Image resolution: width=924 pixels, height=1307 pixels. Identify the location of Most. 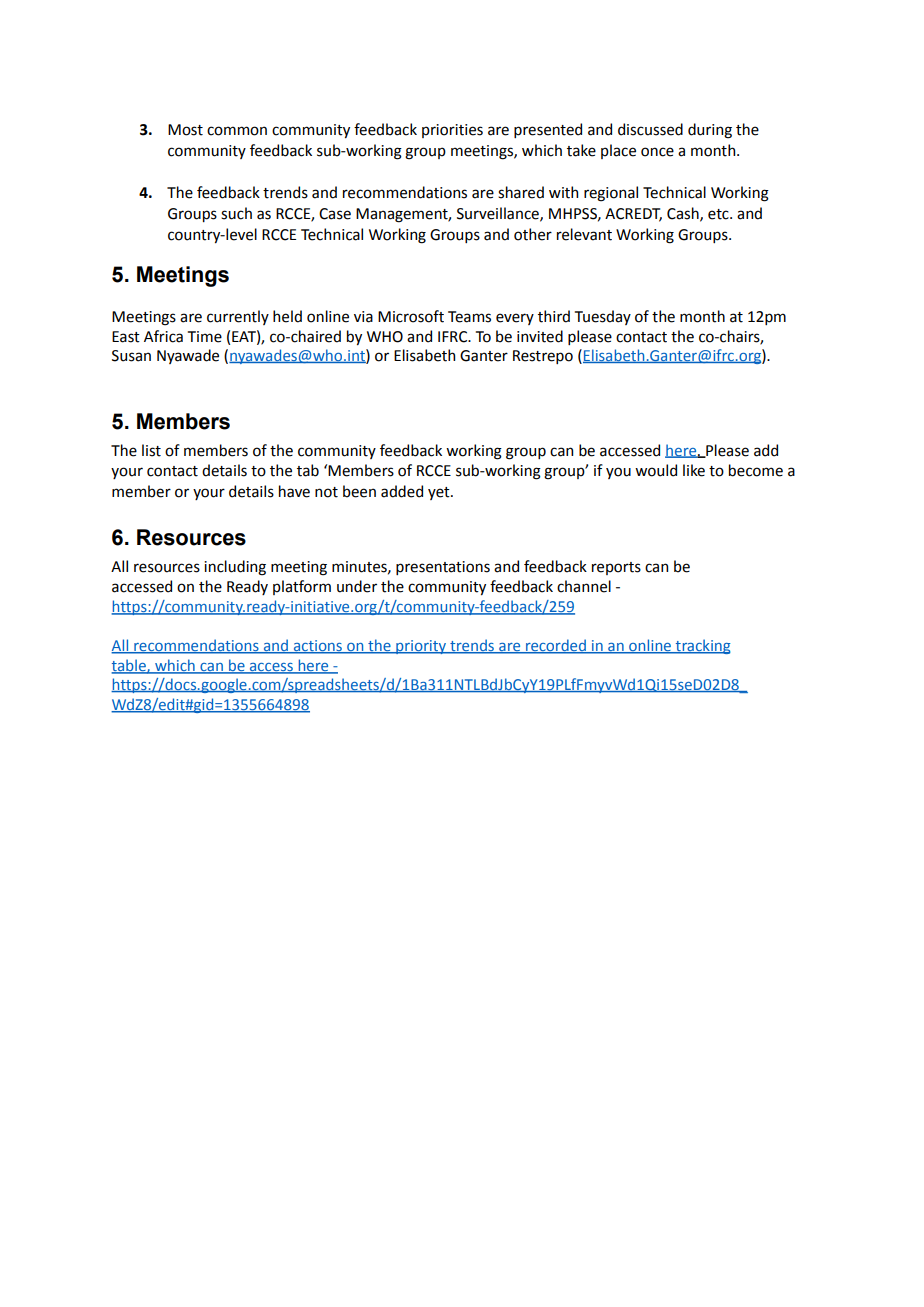
(185, 130).
